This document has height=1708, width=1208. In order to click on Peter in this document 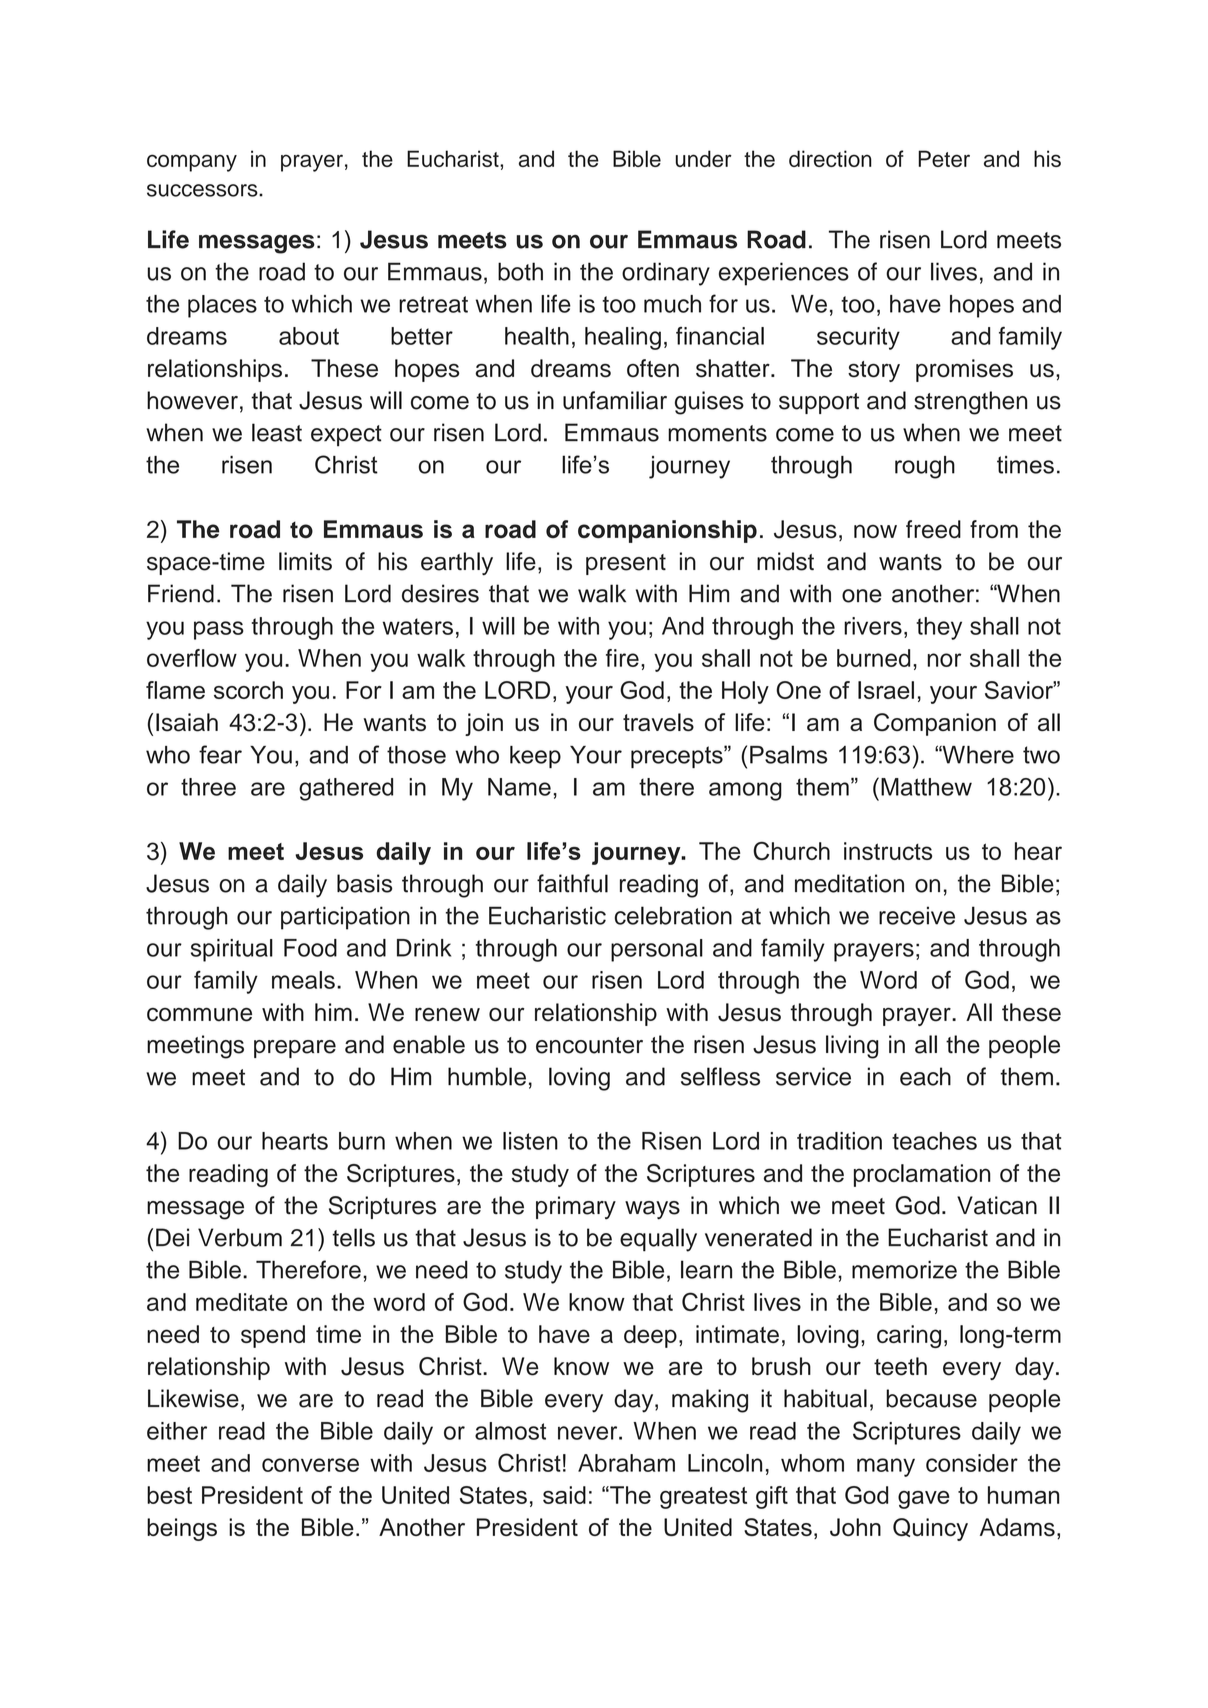, I will do `click(944, 158)`.
